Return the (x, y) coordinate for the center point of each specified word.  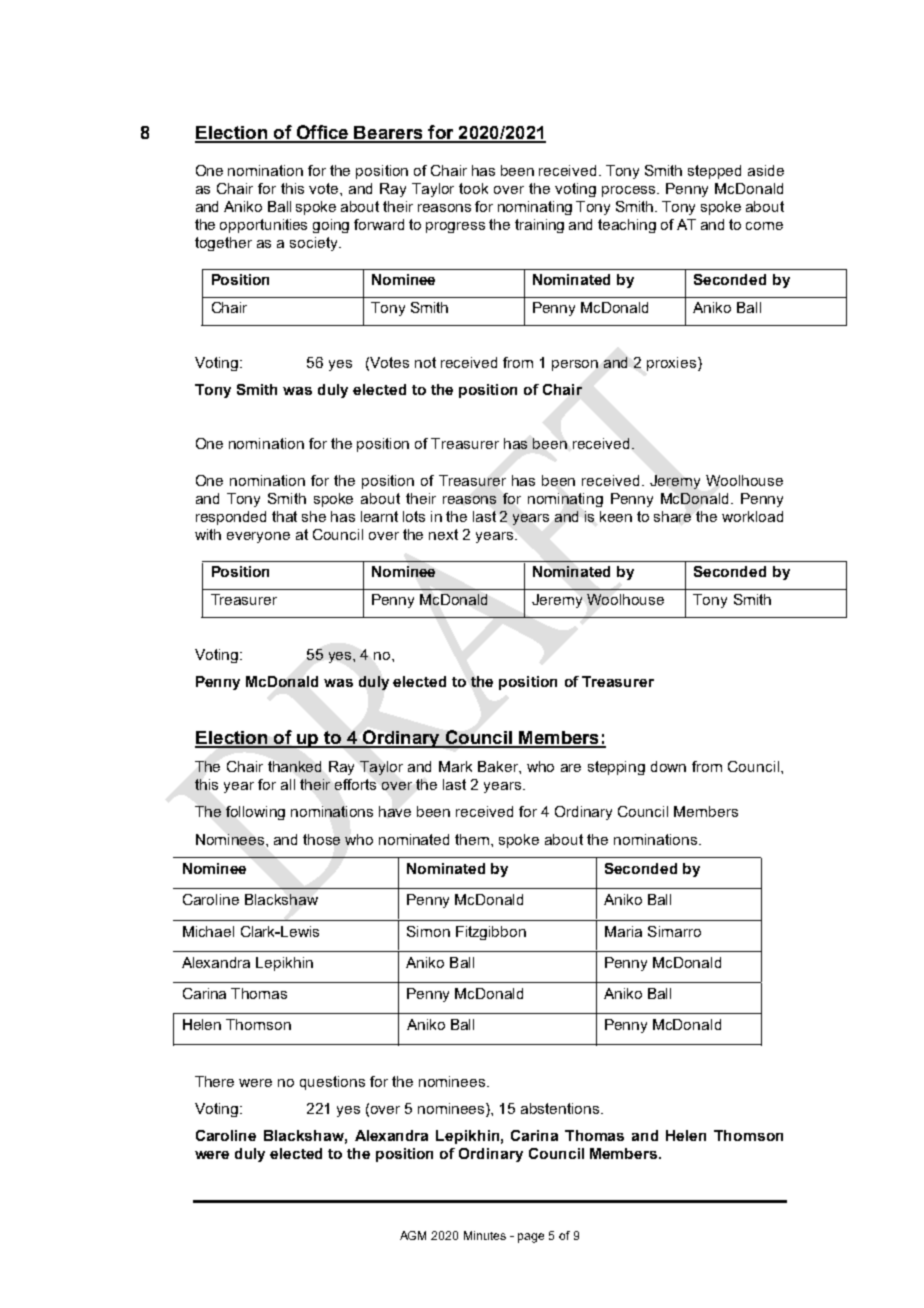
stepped (714, 172)
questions (332, 1083)
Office (322, 133)
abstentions (561, 1108)
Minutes (485, 1235)
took (473, 188)
